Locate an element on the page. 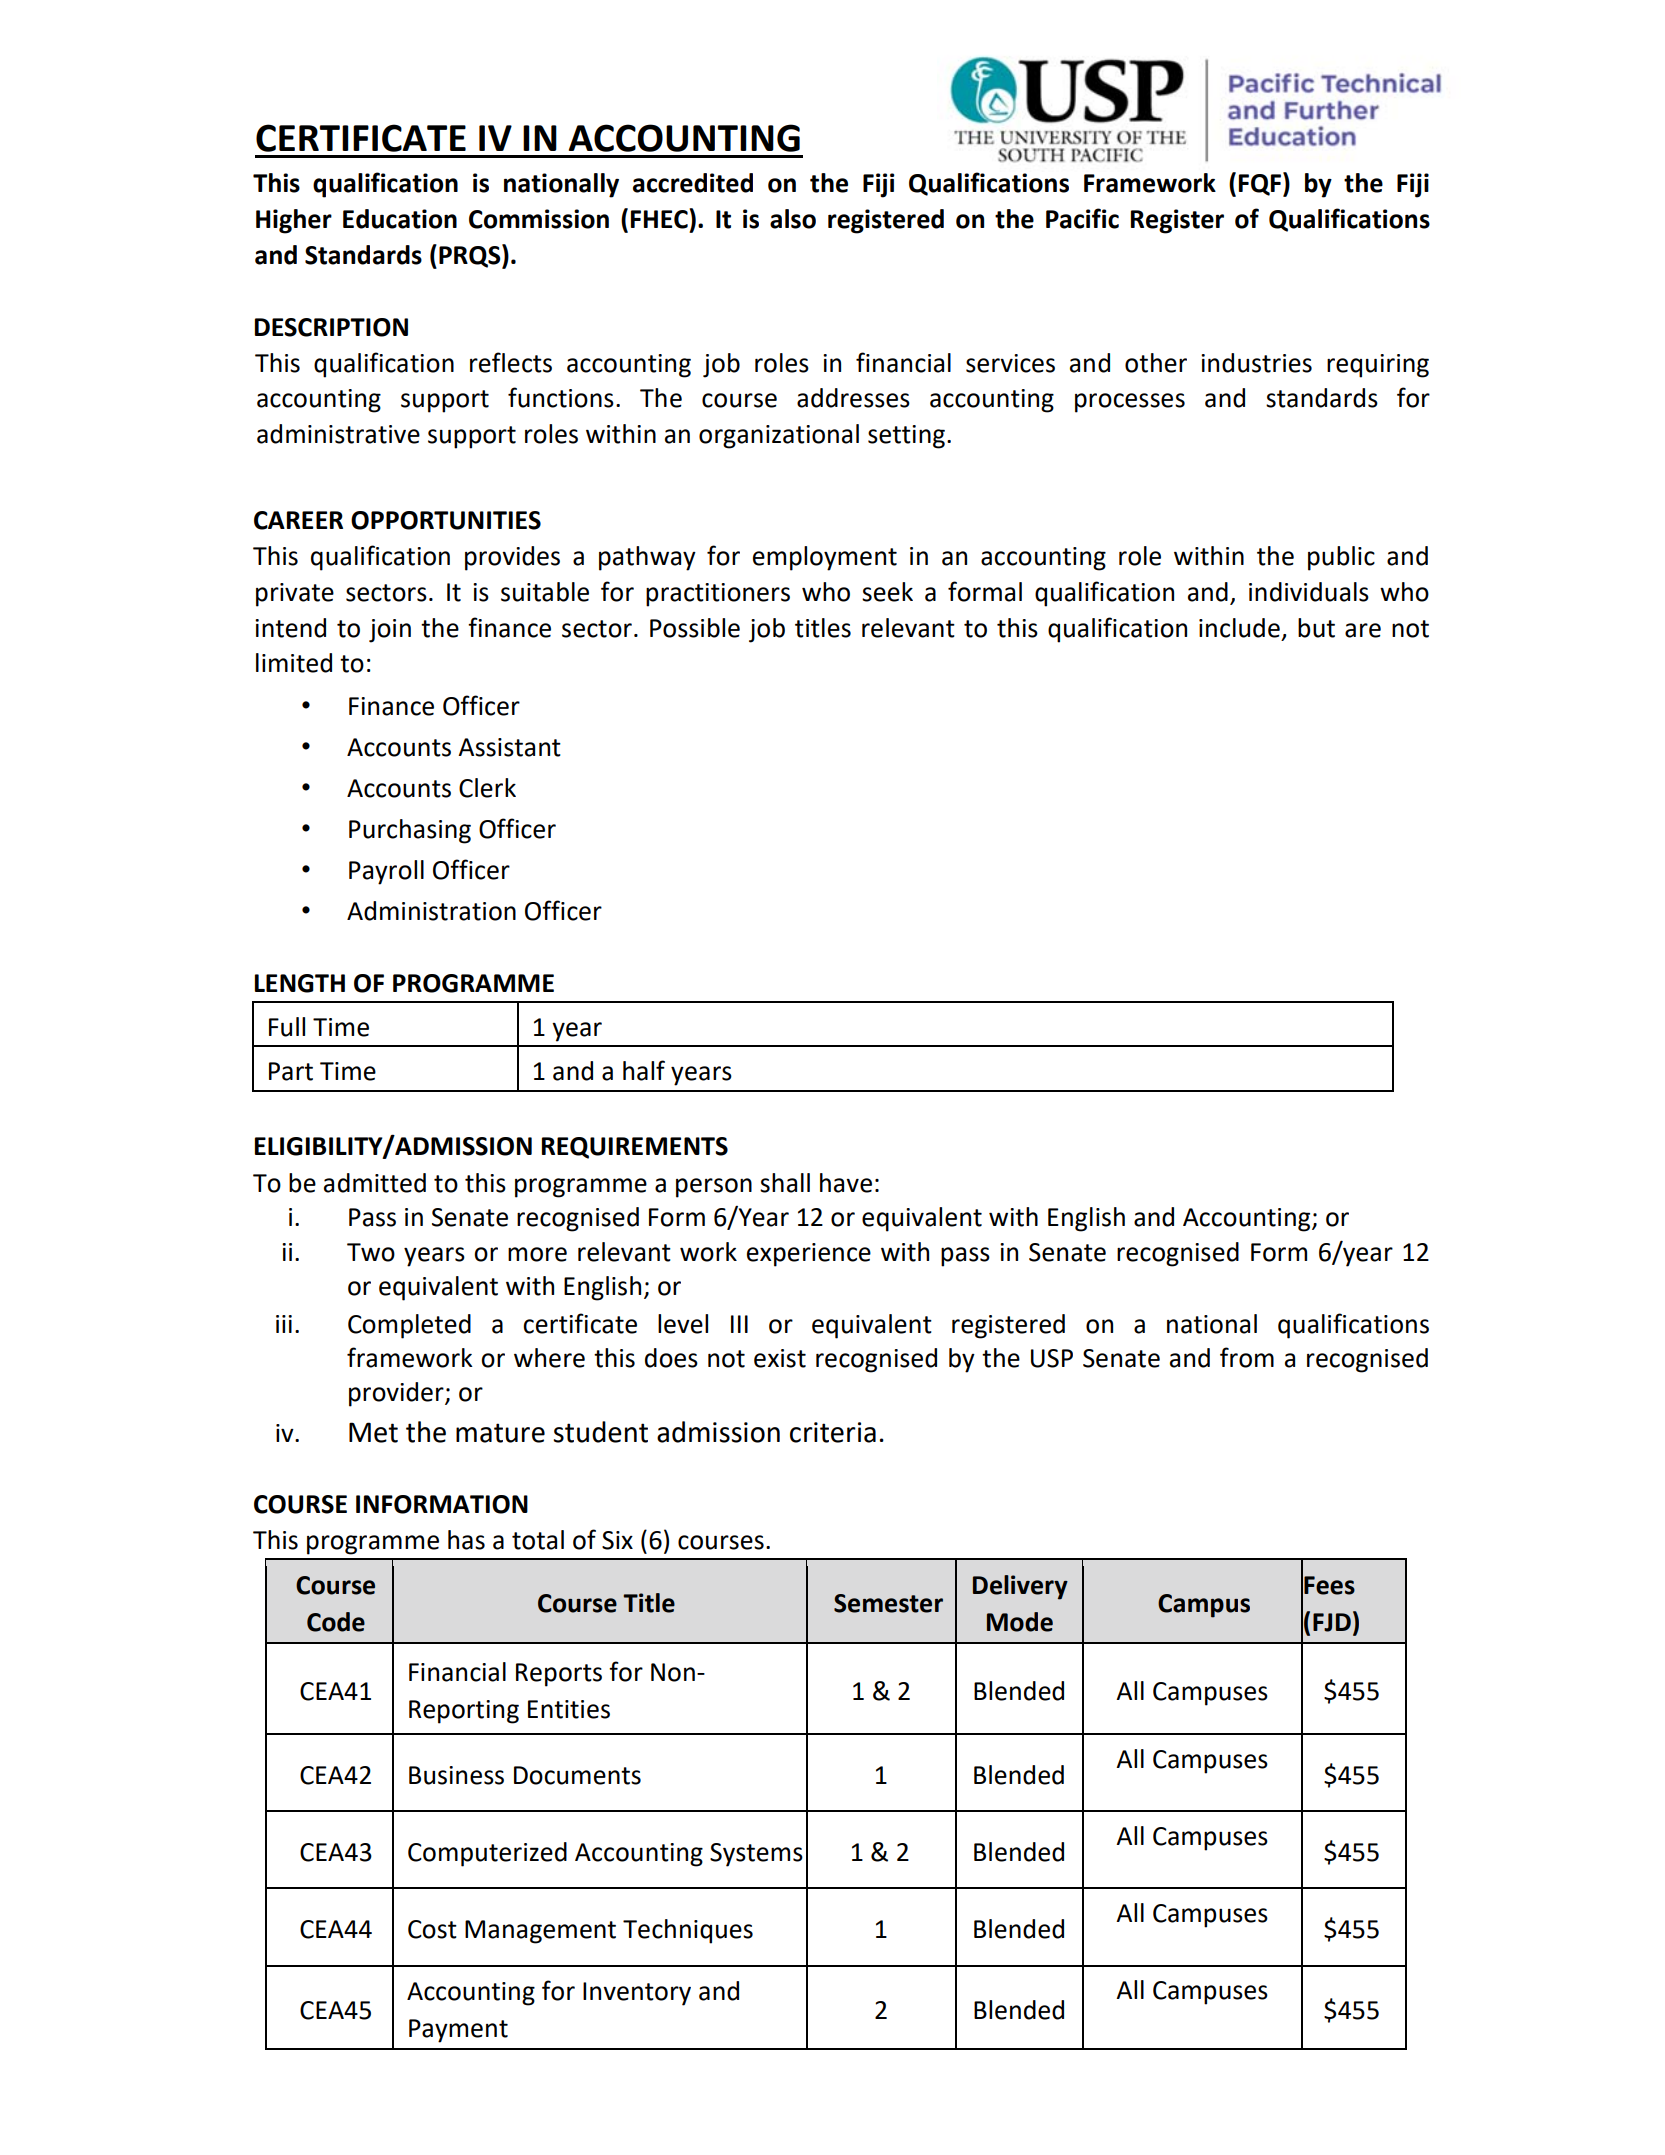  employment is located at coordinates (825, 558).
